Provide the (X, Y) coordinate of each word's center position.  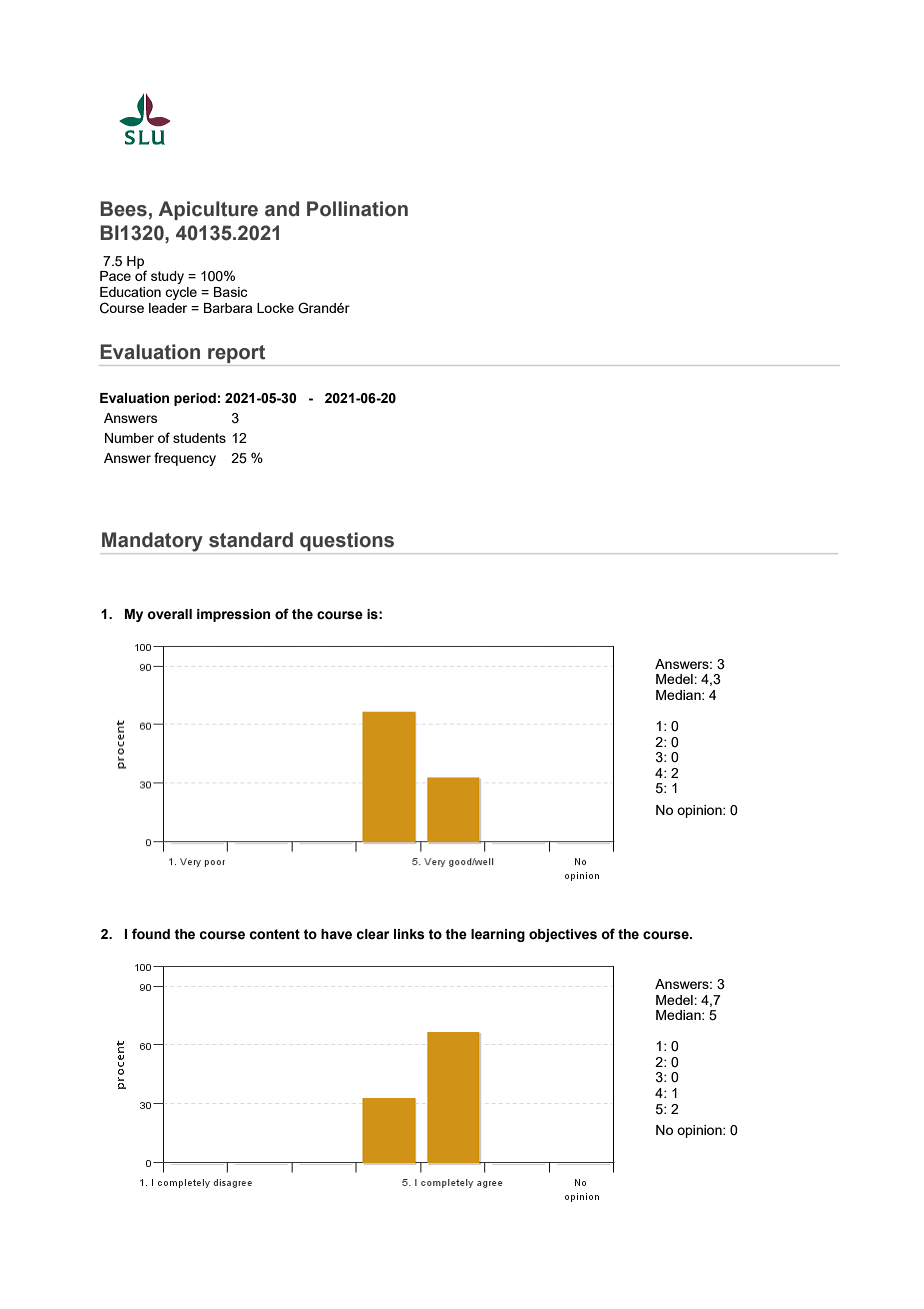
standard (251, 540)
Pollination (357, 209)
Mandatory (153, 543)
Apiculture (208, 210)
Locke (275, 308)
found (151, 934)
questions (347, 543)
